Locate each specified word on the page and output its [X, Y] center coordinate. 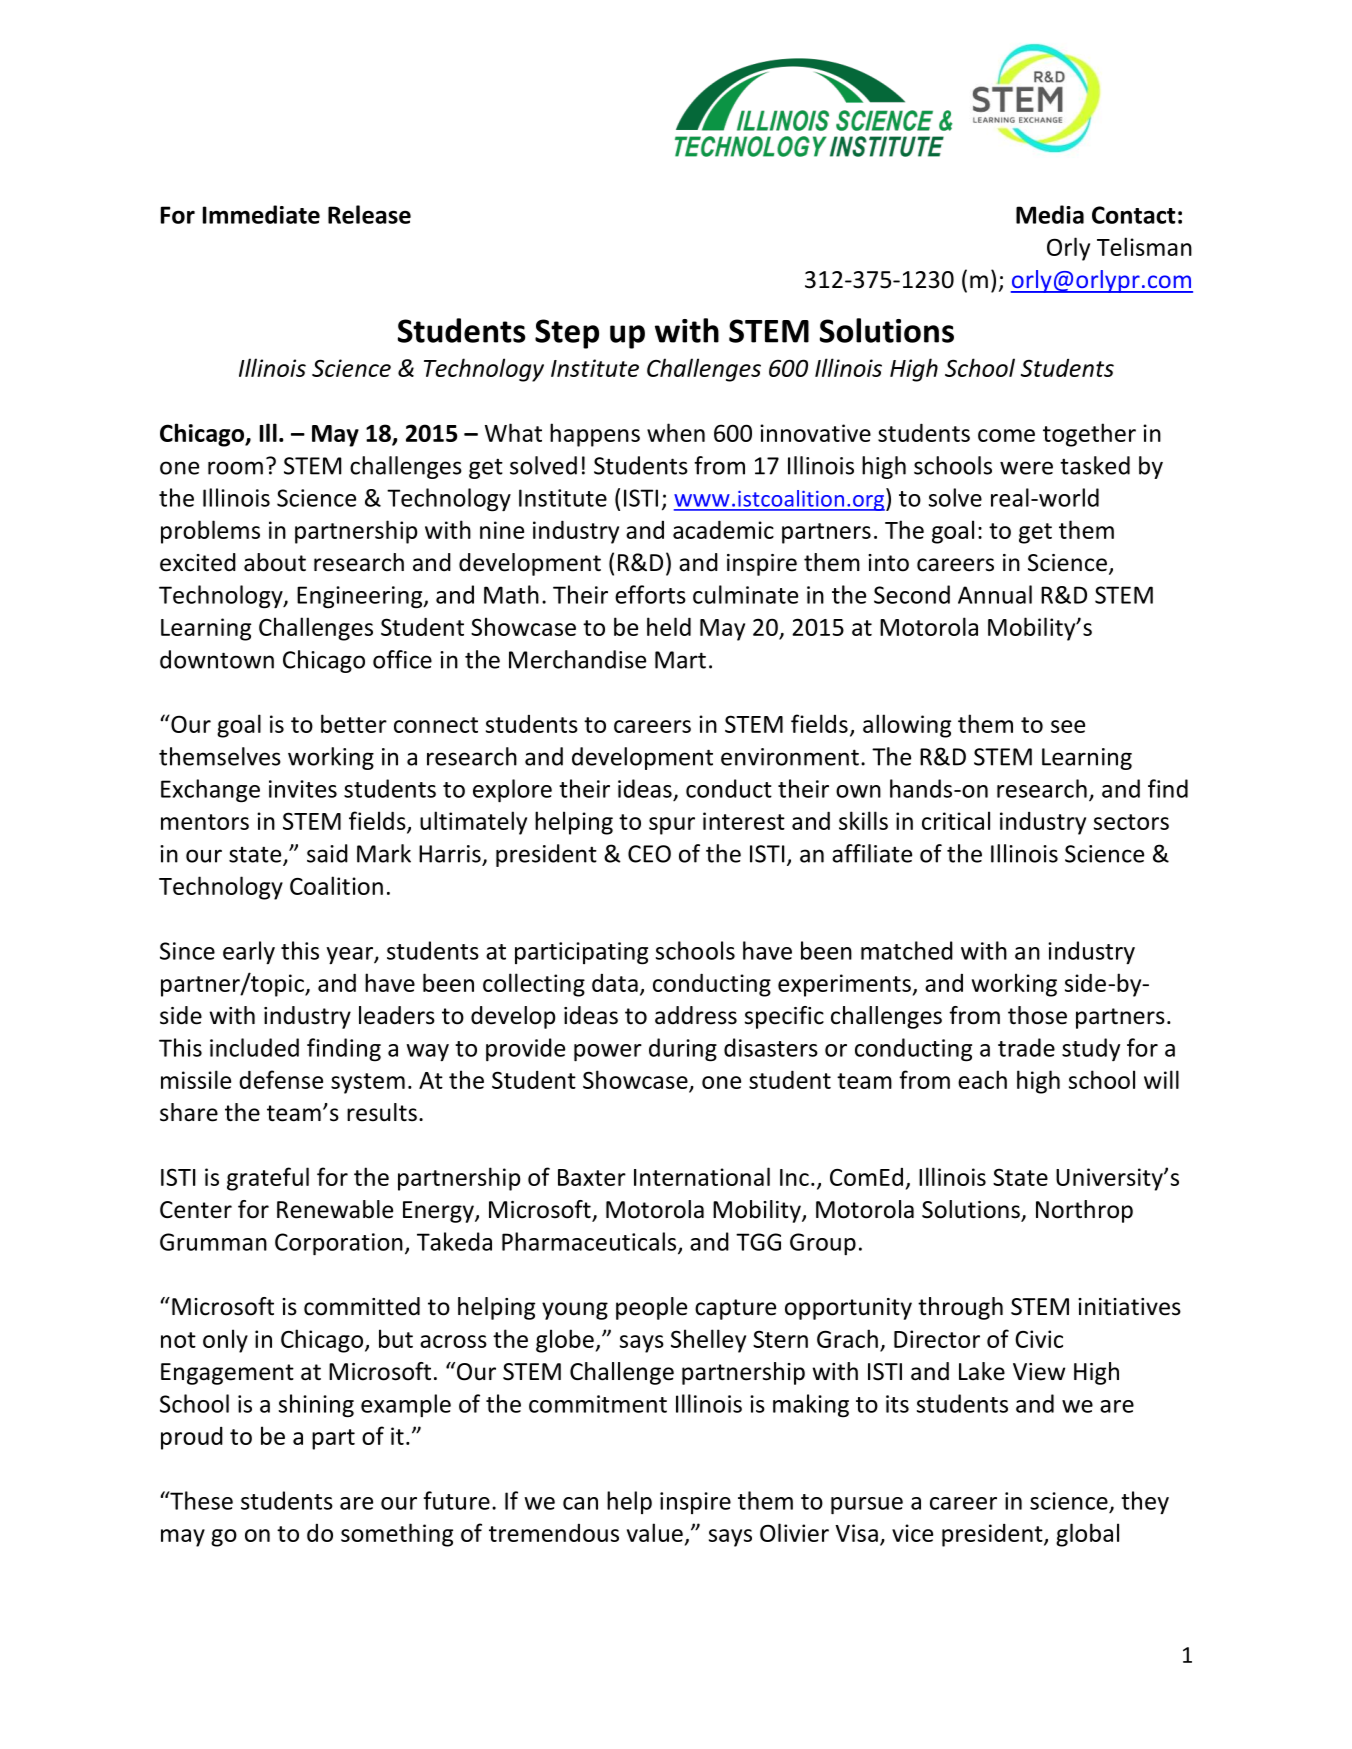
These [200, 1500]
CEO [649, 854]
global [1087, 1535]
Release [369, 214]
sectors [1131, 822]
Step [567, 334]
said [327, 853]
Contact [1134, 215]
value [655, 1532]
